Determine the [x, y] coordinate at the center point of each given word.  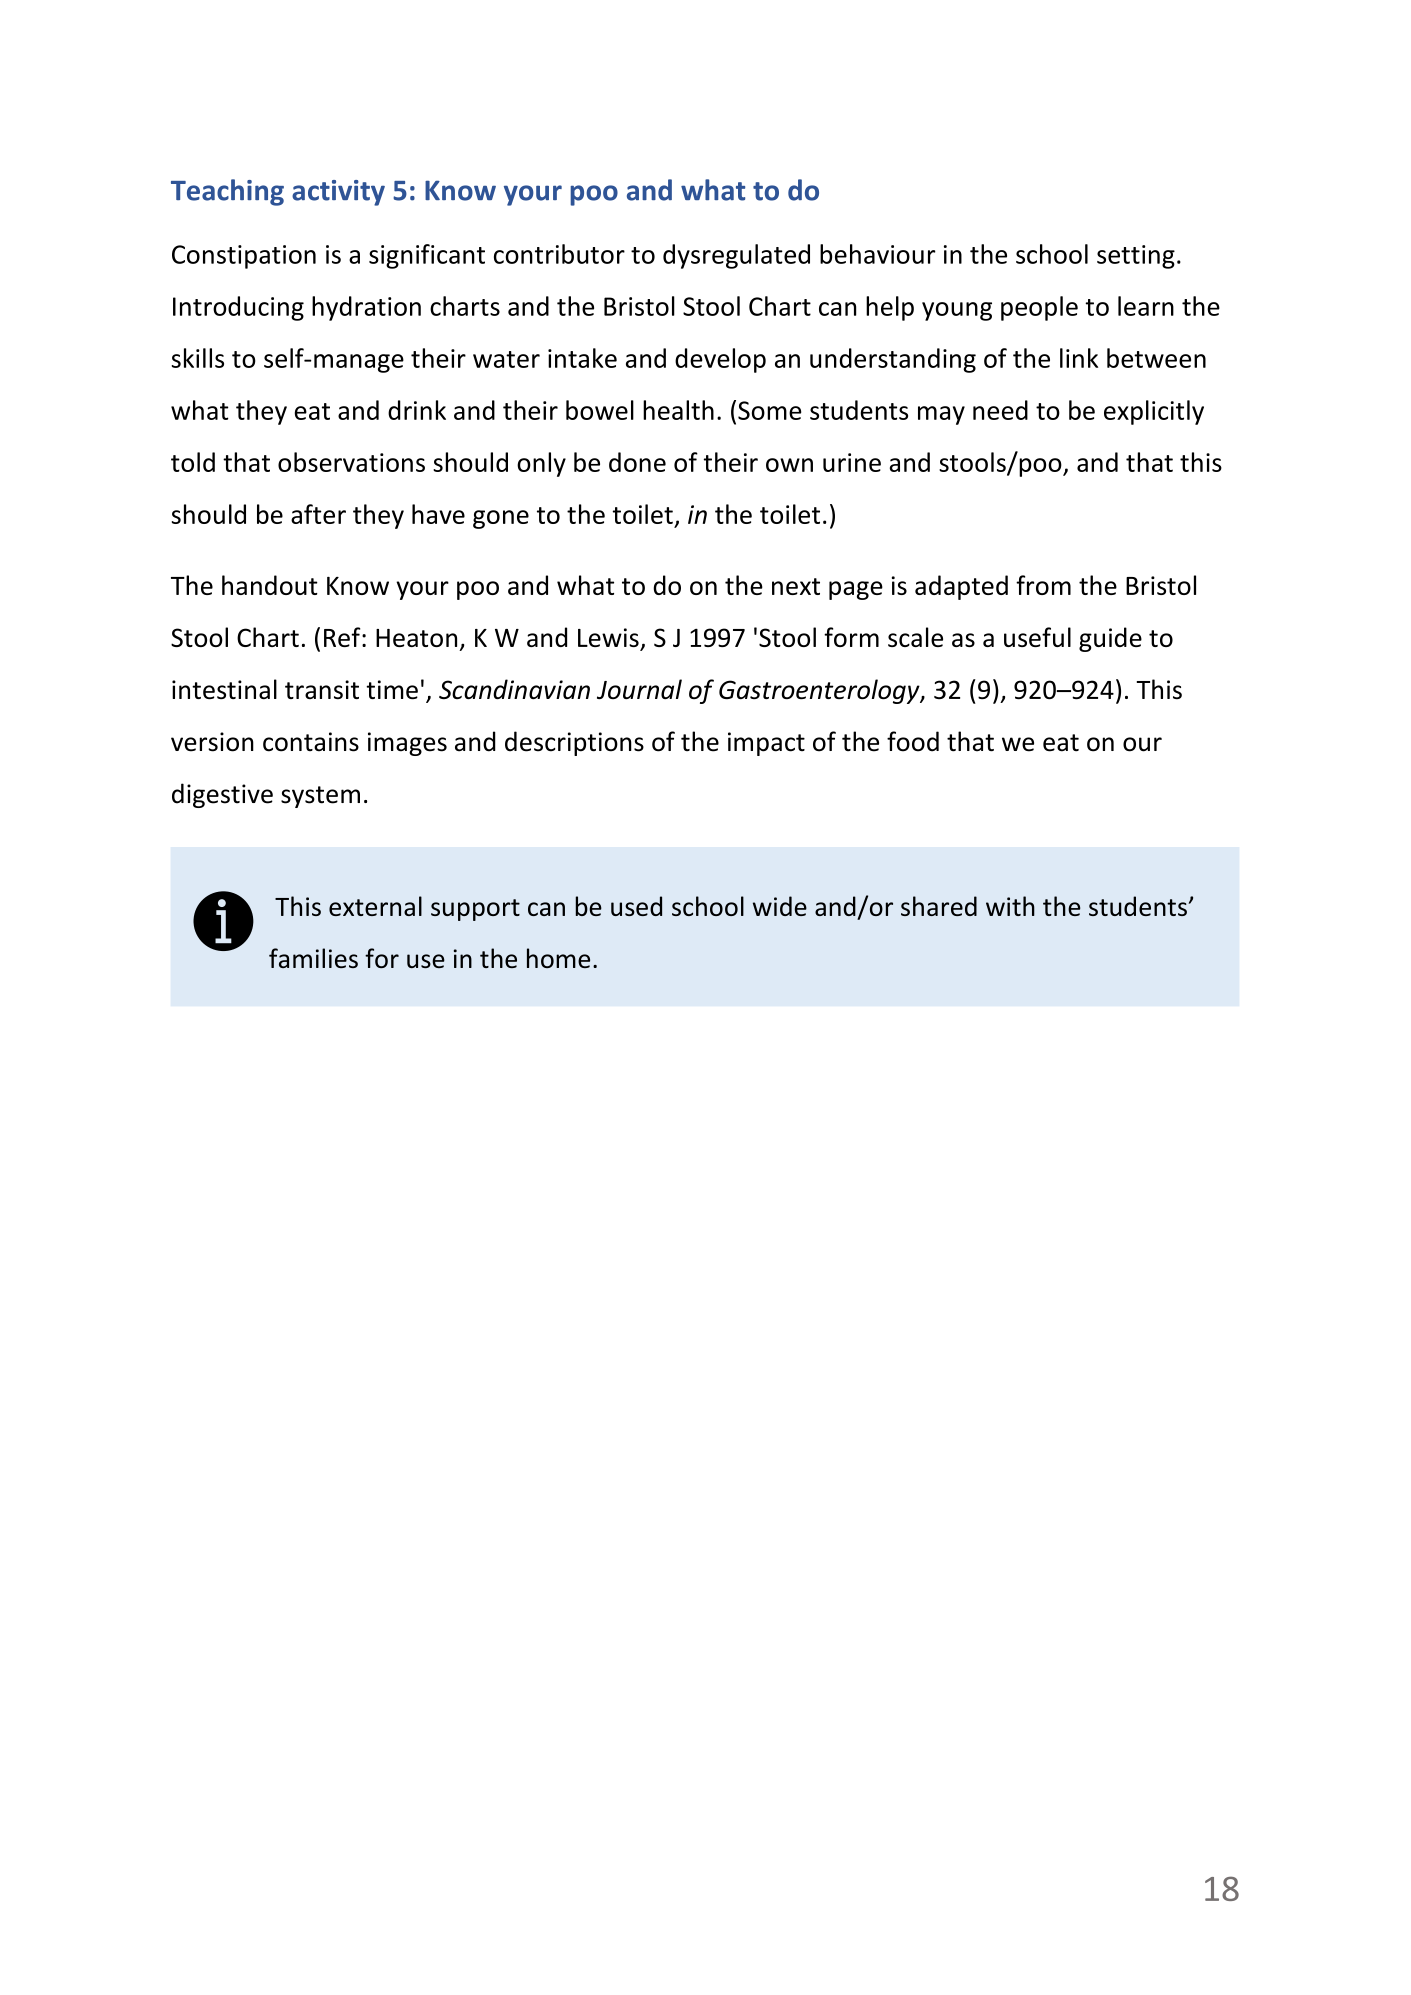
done [637, 462]
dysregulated [736, 256]
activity [338, 193]
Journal [639, 689]
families [313, 958]
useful [1037, 637]
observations [351, 462]
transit [322, 689]
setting [1136, 257]
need [1000, 410]
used [636, 906]
